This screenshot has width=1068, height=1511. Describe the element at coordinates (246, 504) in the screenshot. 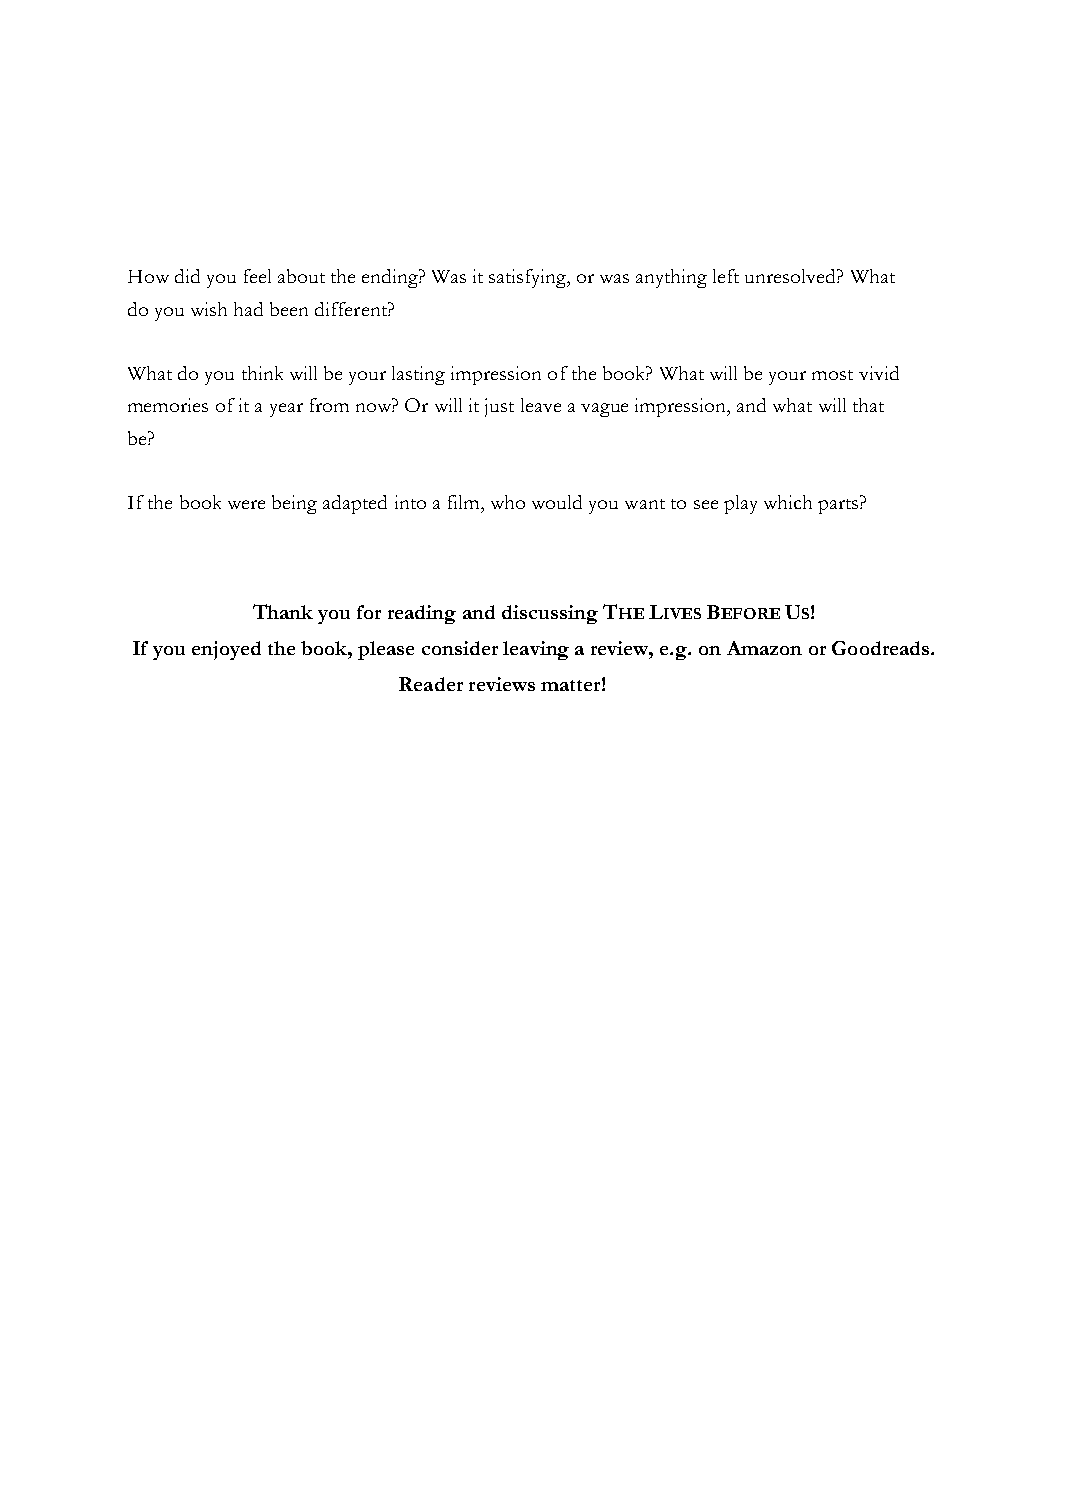

I see `were` at that location.
